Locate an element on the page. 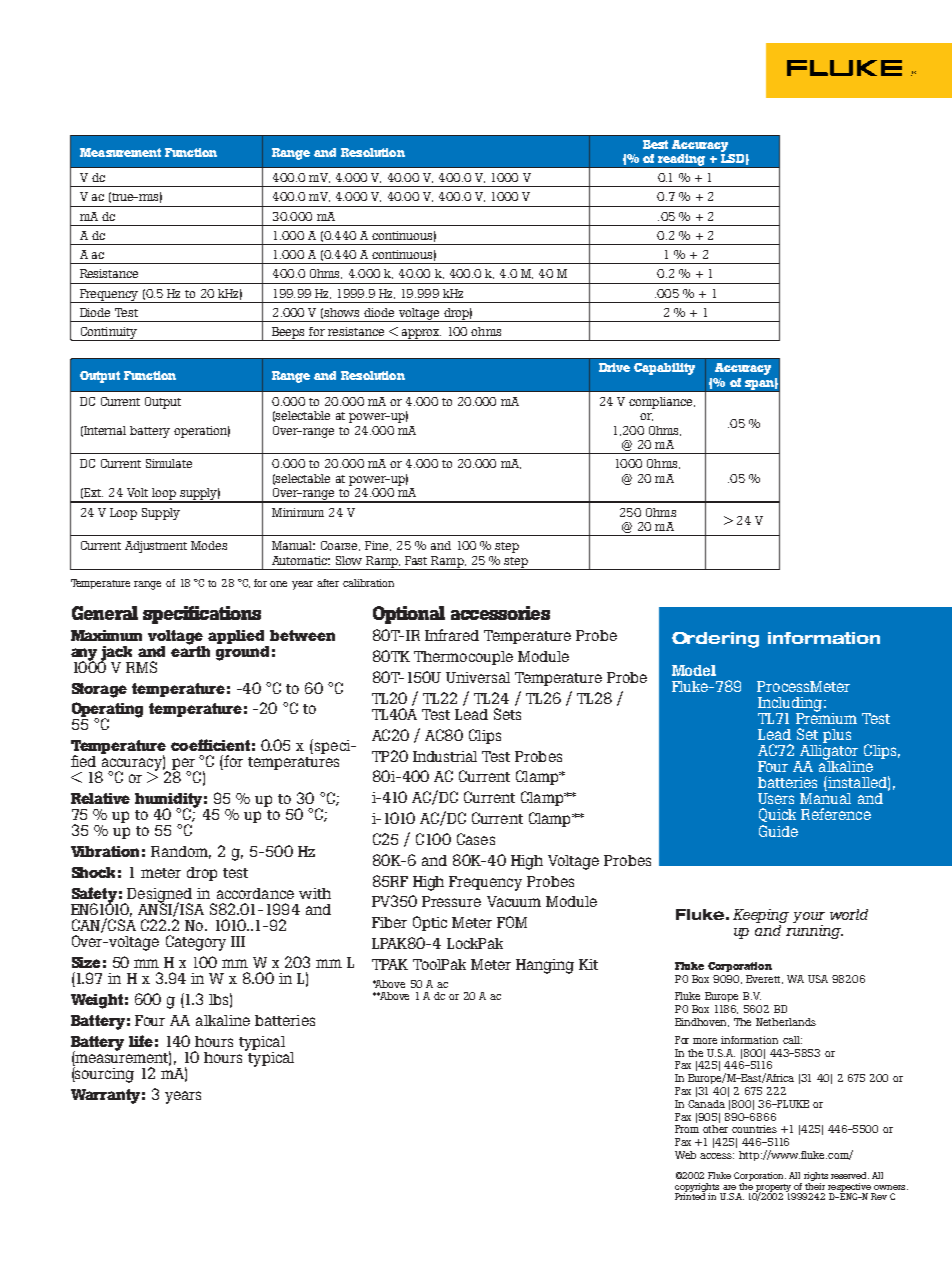 The width and height of the document is (952, 1270). Beeps is located at coordinates (289, 334).
